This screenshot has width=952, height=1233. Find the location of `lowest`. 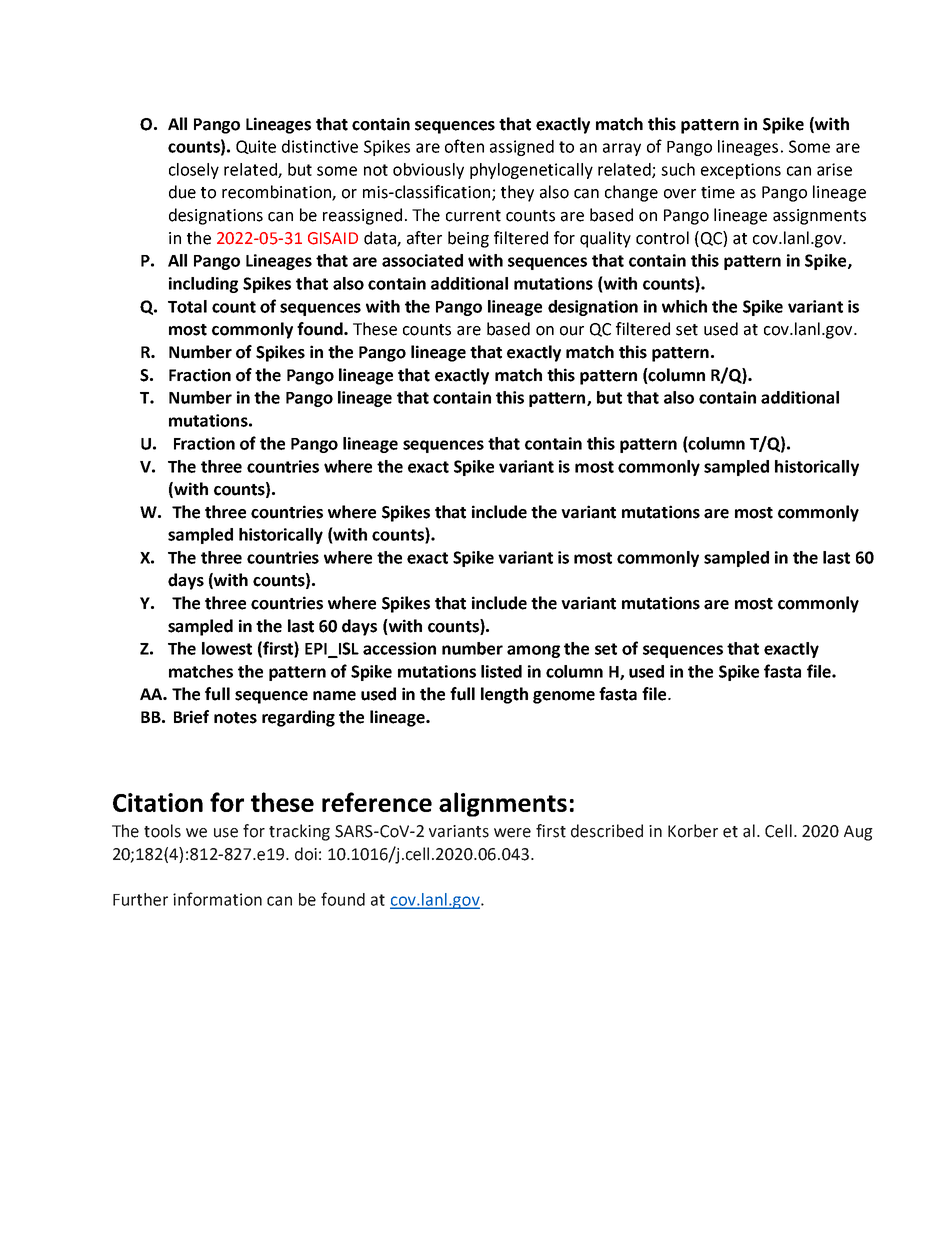

lowest is located at coordinates (227, 648).
